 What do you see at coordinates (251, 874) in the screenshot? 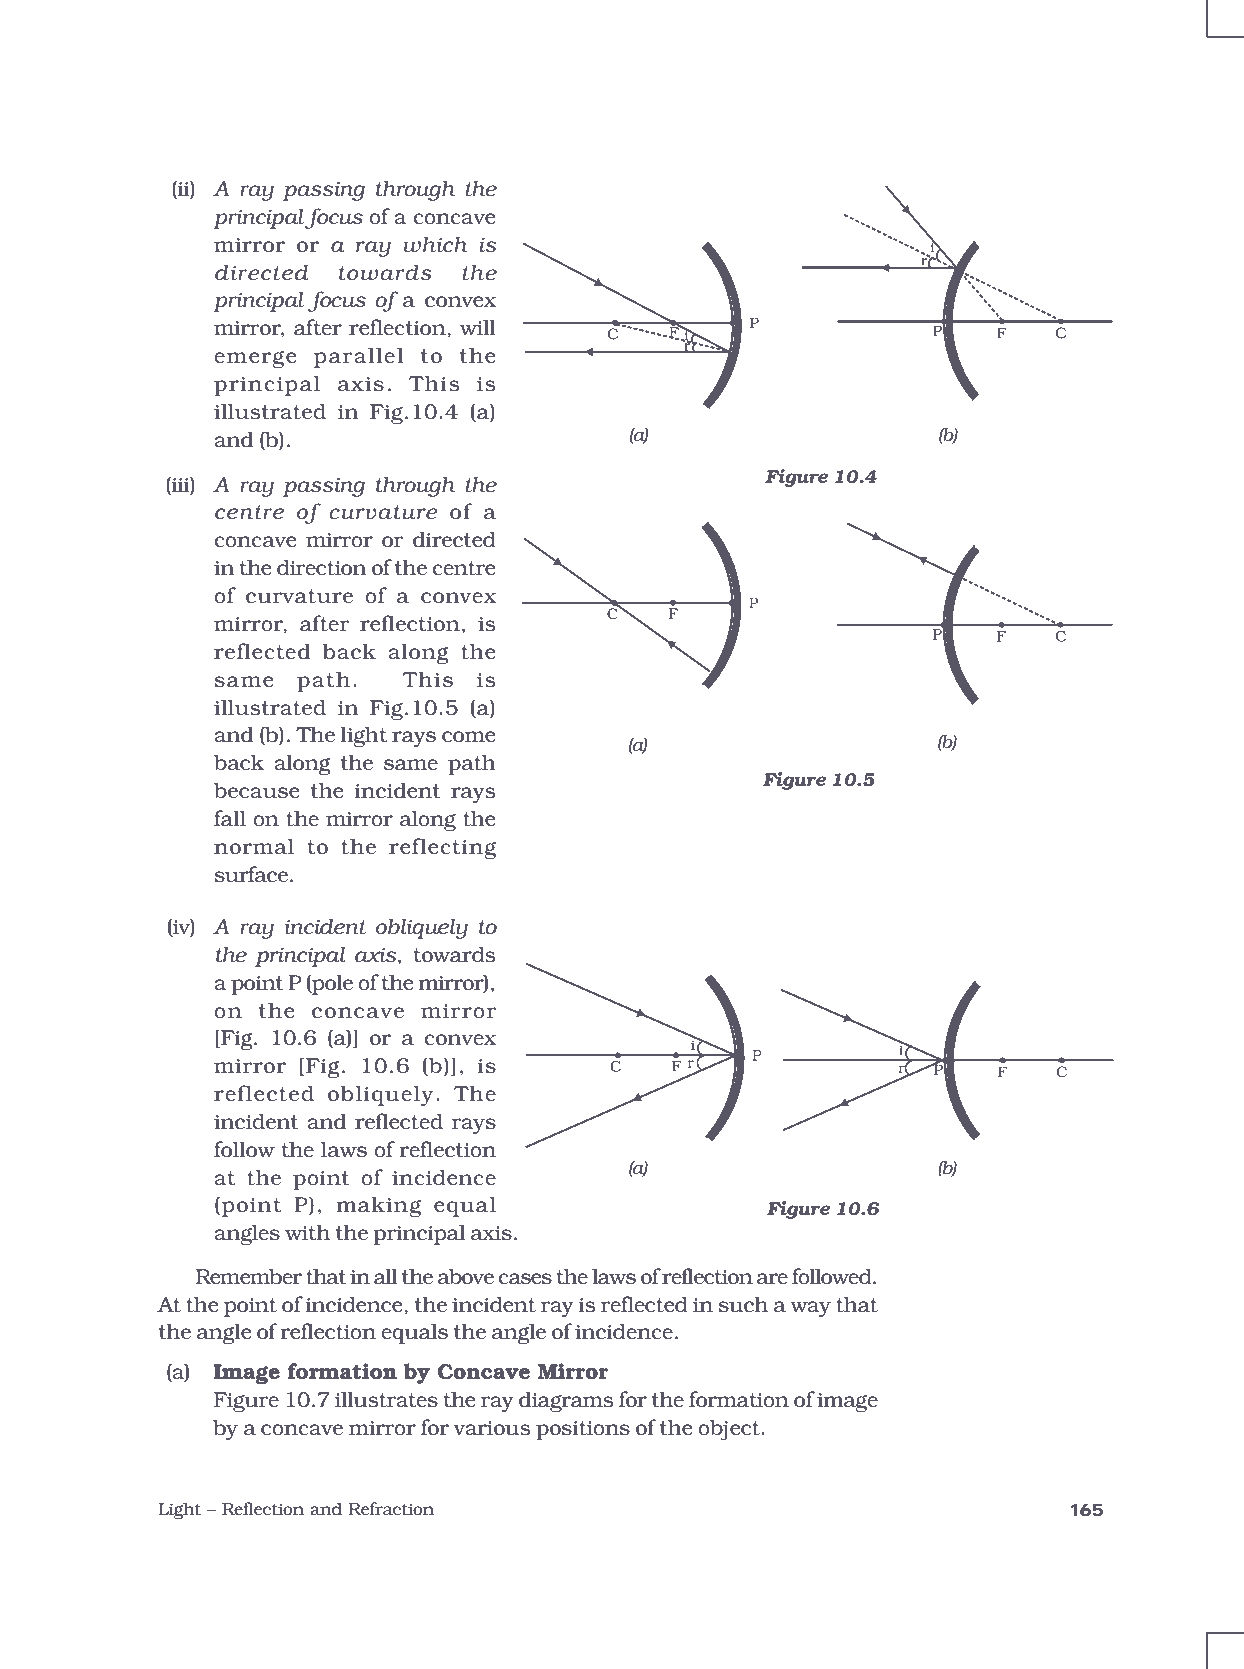
I see `surface` at bounding box center [251, 874].
